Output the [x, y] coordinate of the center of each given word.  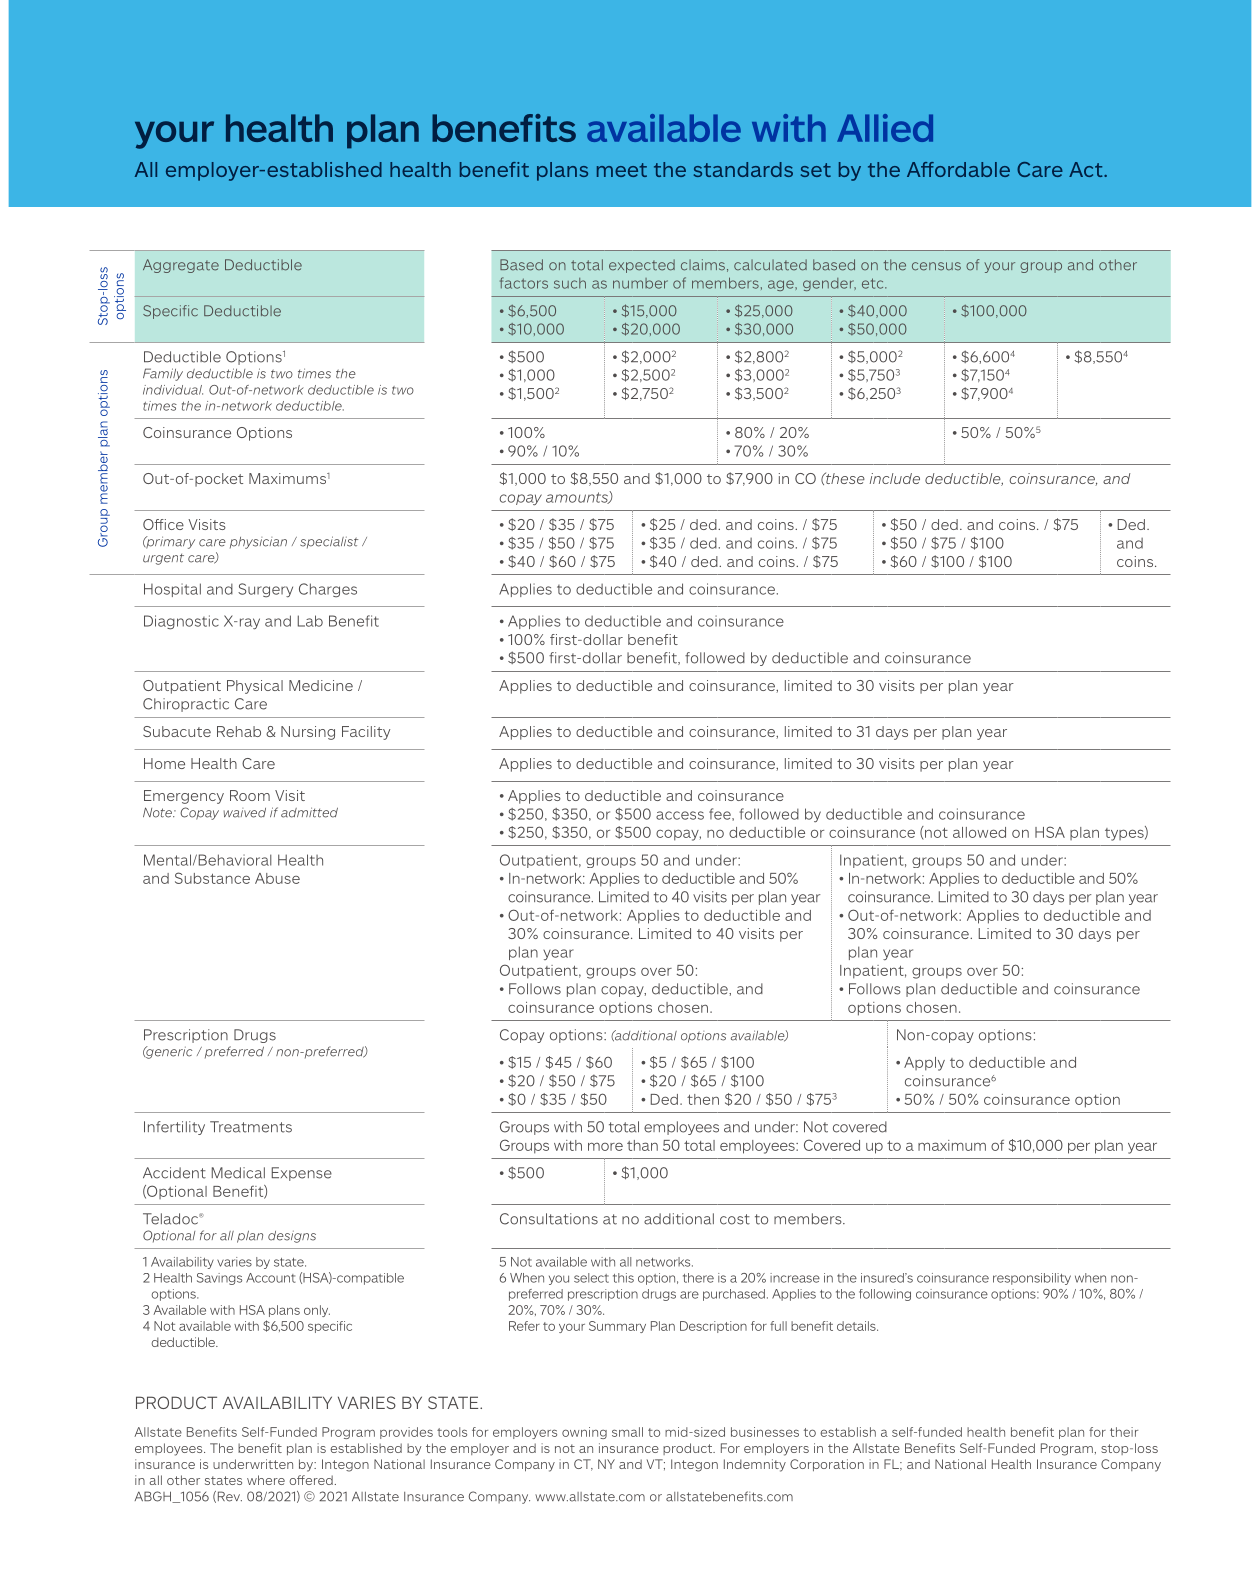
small [627, 1432]
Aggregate [181, 266]
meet [622, 170]
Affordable [958, 169]
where [266, 1480]
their [1124, 1432]
